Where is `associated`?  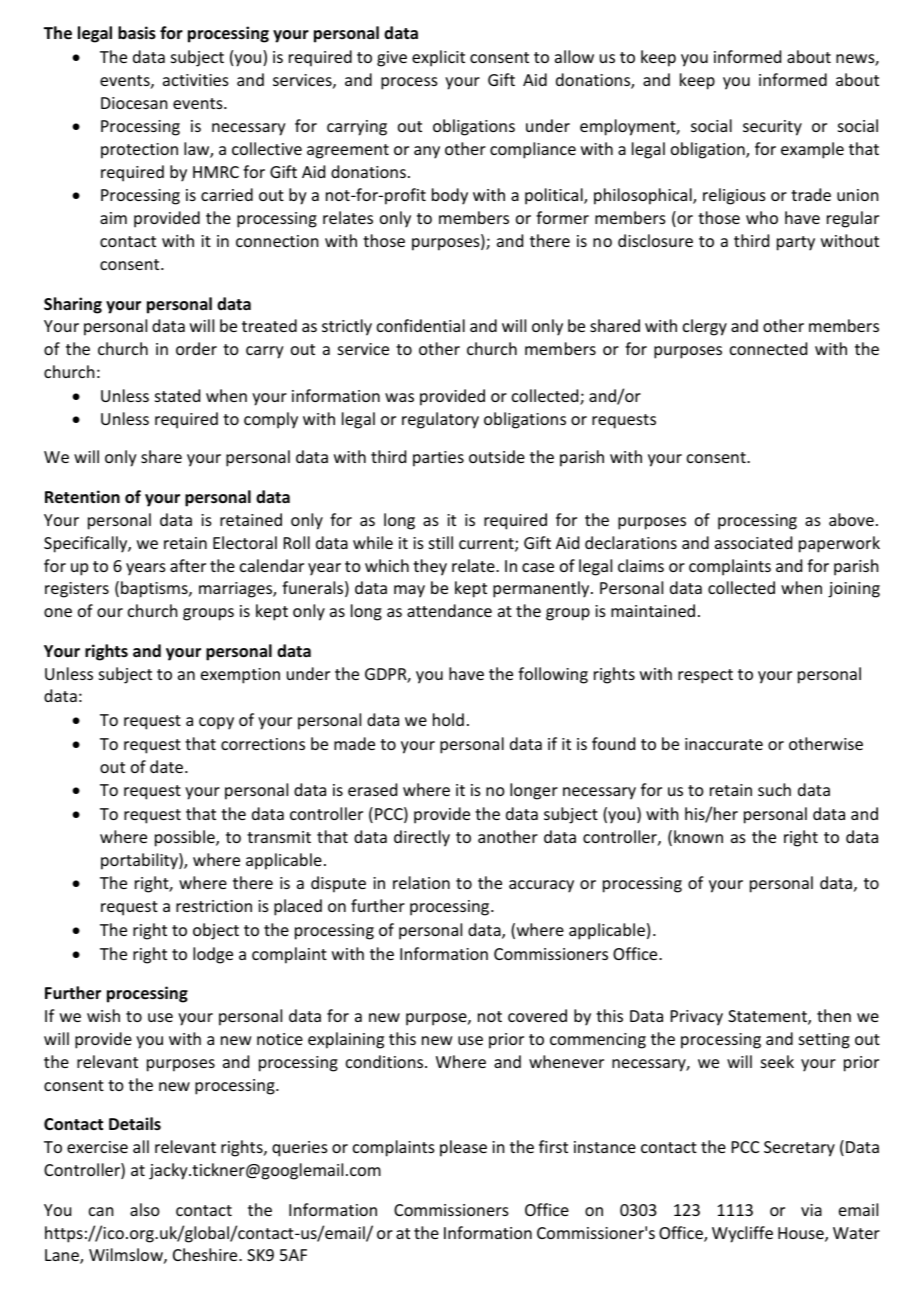
associated is located at coordinates (753, 542).
